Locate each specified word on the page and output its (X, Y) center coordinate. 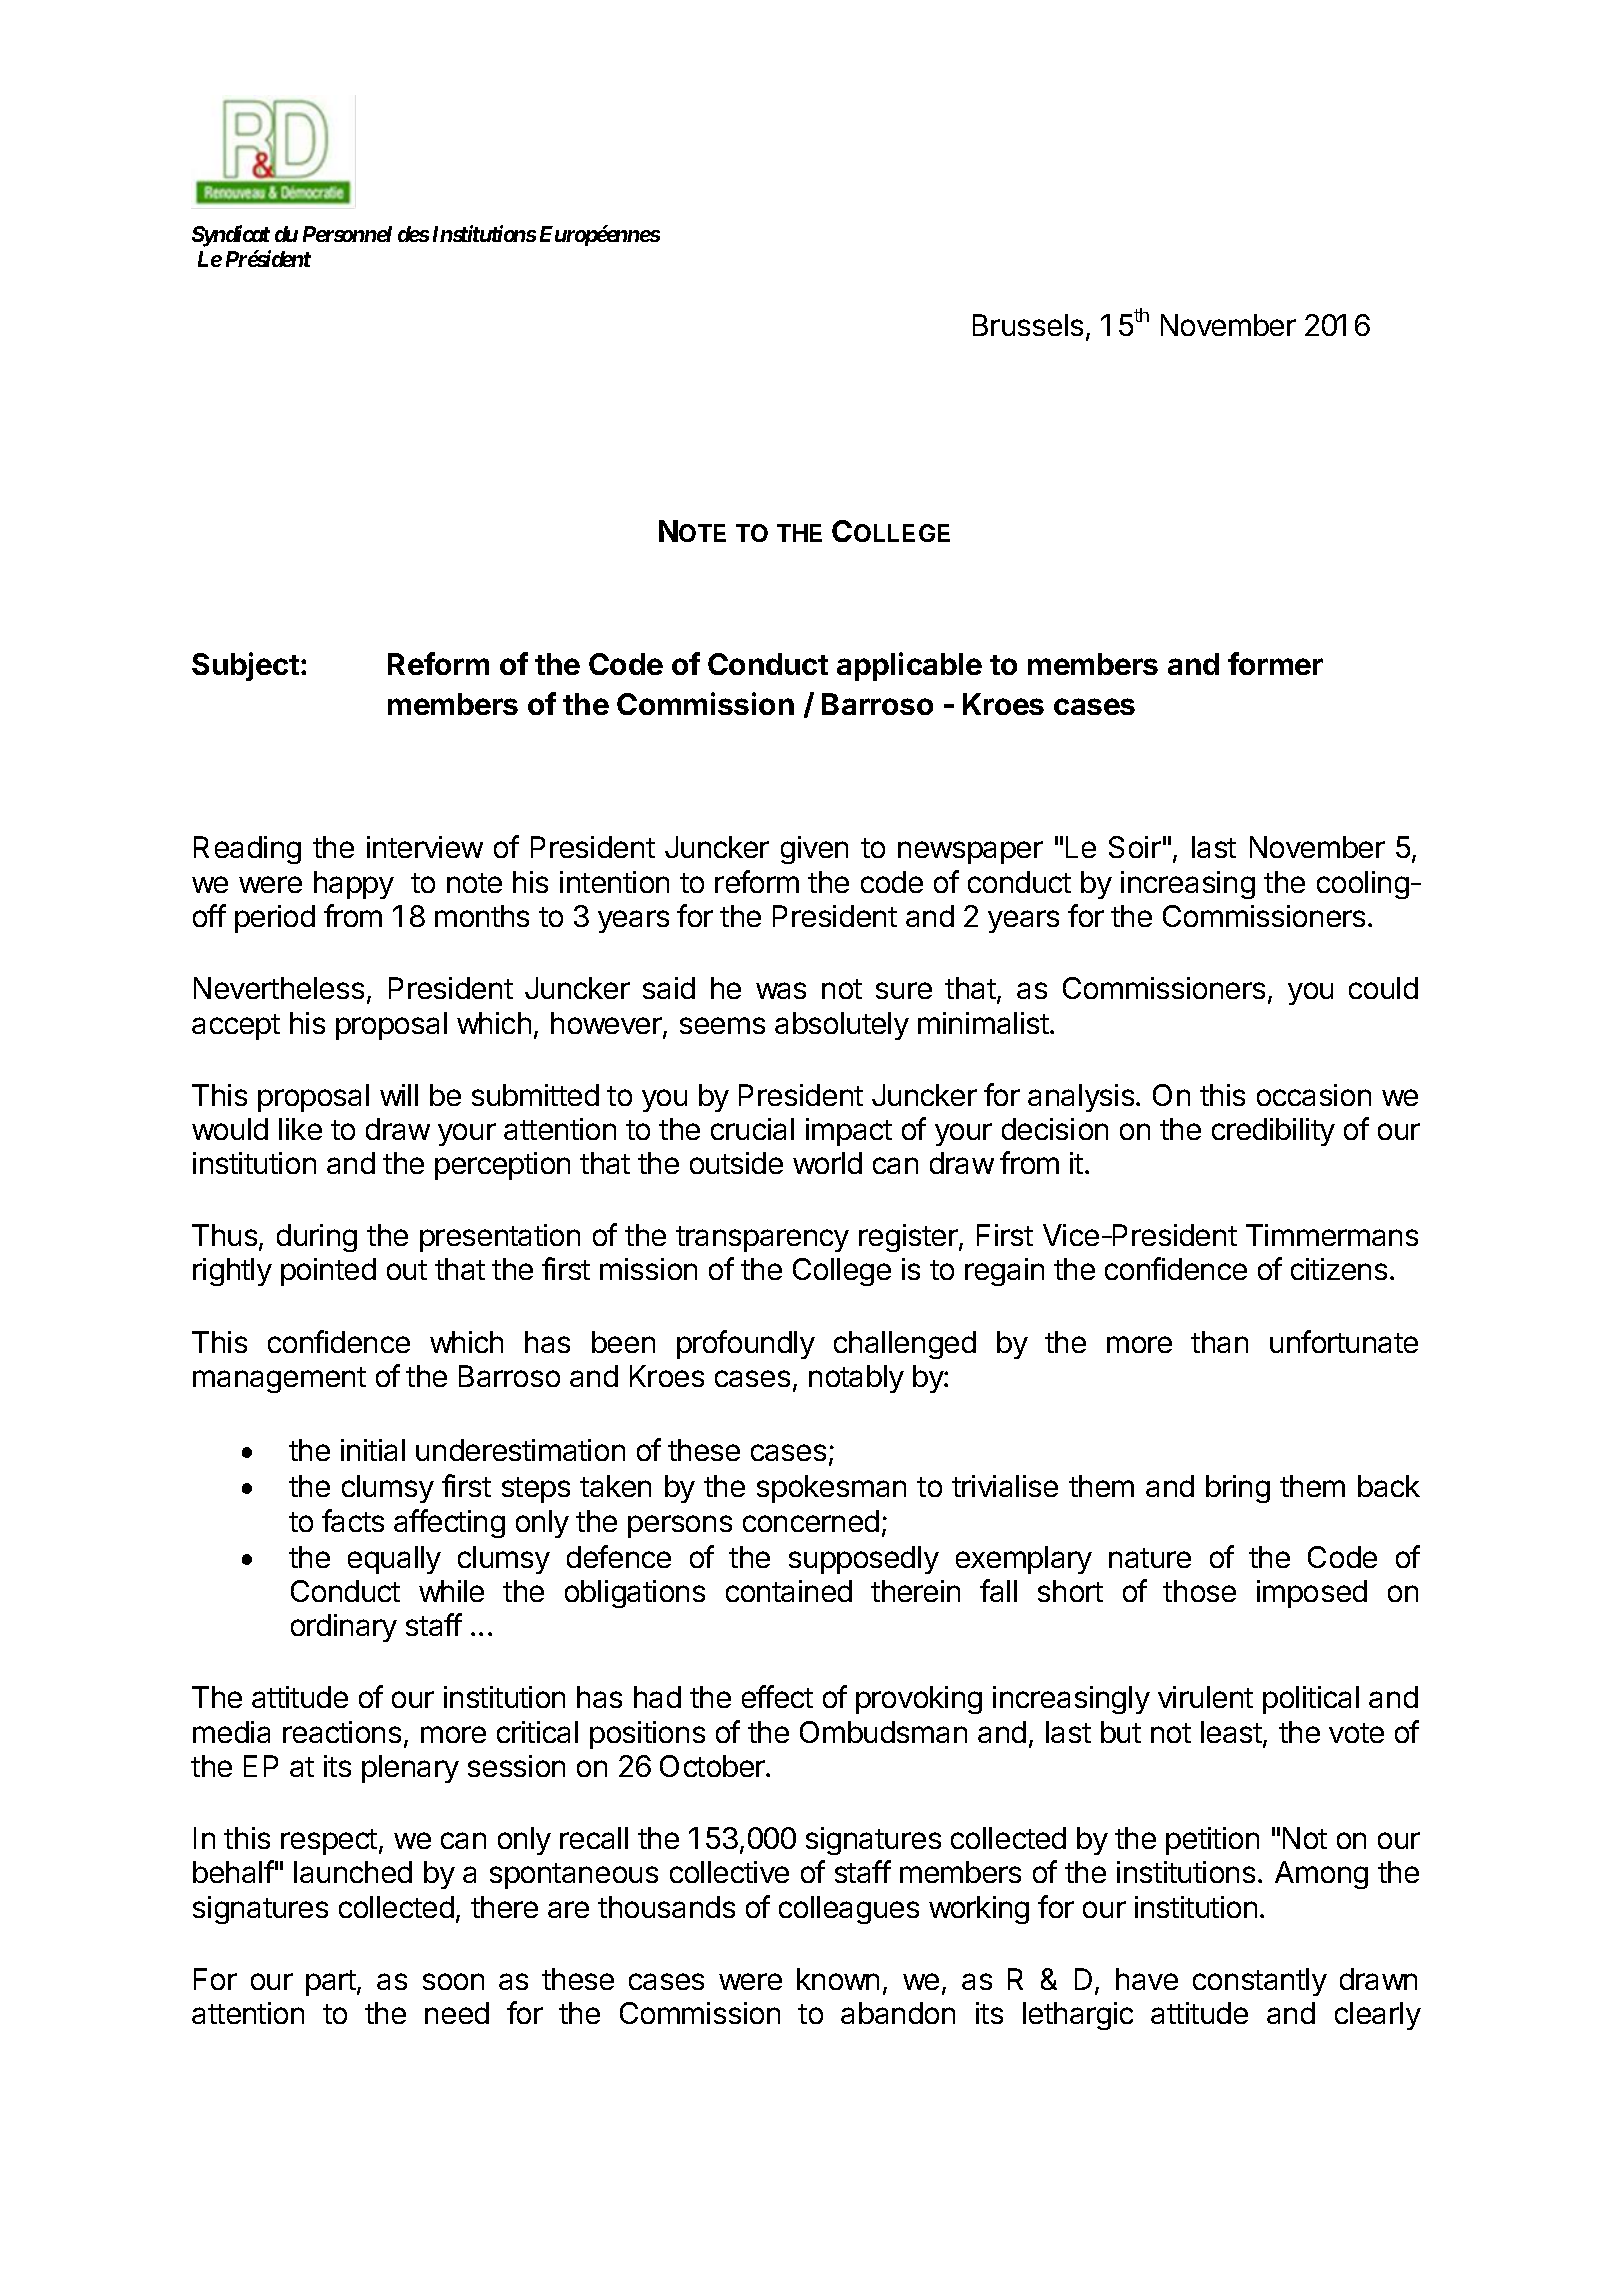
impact (849, 1132)
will (399, 1095)
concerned (811, 1521)
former (1275, 663)
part (332, 1983)
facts (353, 1520)
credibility (1273, 1132)
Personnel (347, 234)
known (838, 1979)
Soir (1135, 847)
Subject (245, 666)
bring (1238, 1489)
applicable (909, 666)
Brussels (1028, 325)
